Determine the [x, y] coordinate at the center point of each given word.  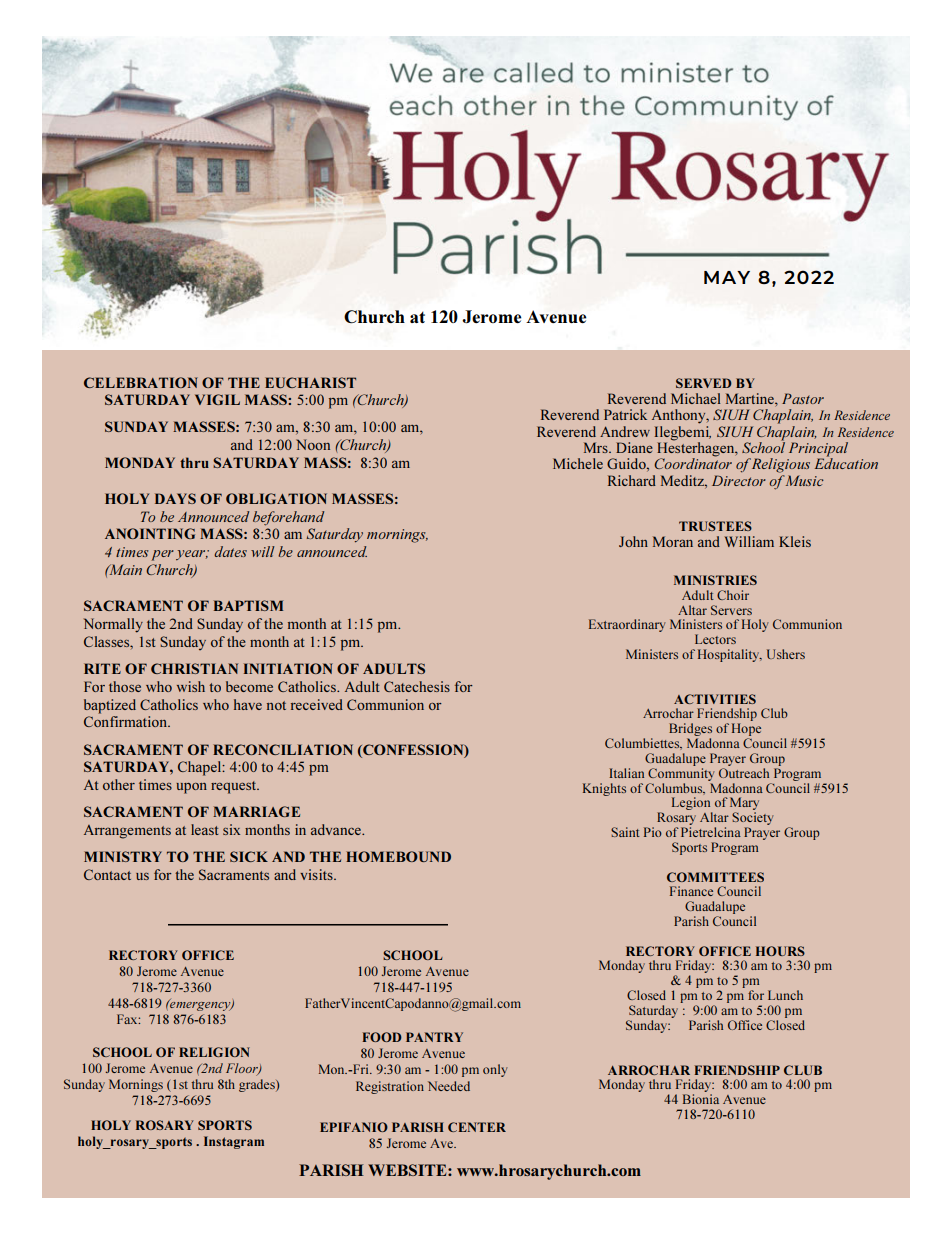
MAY [727, 277]
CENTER [477, 1127]
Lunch [785, 995]
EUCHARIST [310, 382]
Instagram [234, 1142]
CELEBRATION [141, 382]
